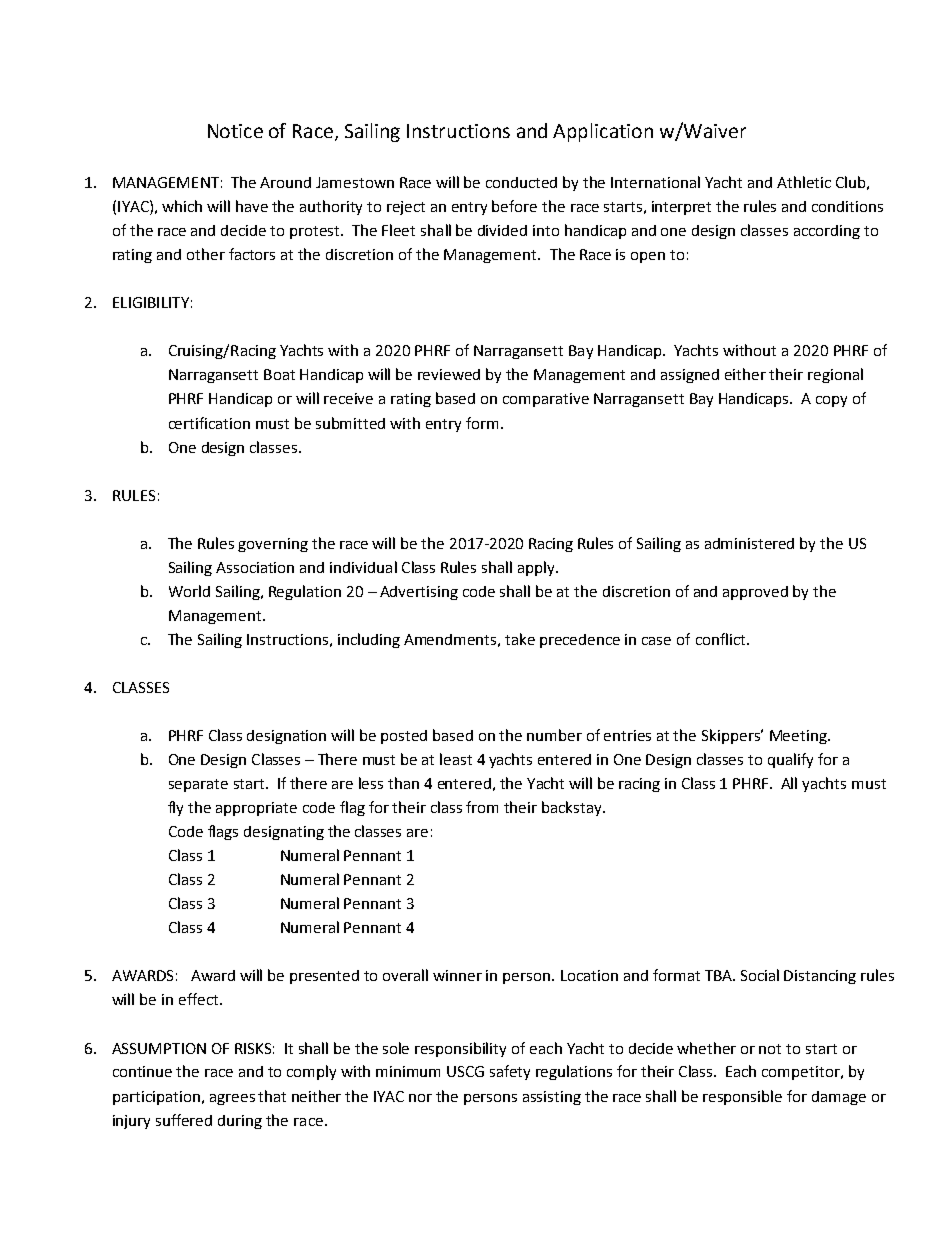 This screenshot has width=952, height=1233. I want to click on safety, so click(510, 1072).
